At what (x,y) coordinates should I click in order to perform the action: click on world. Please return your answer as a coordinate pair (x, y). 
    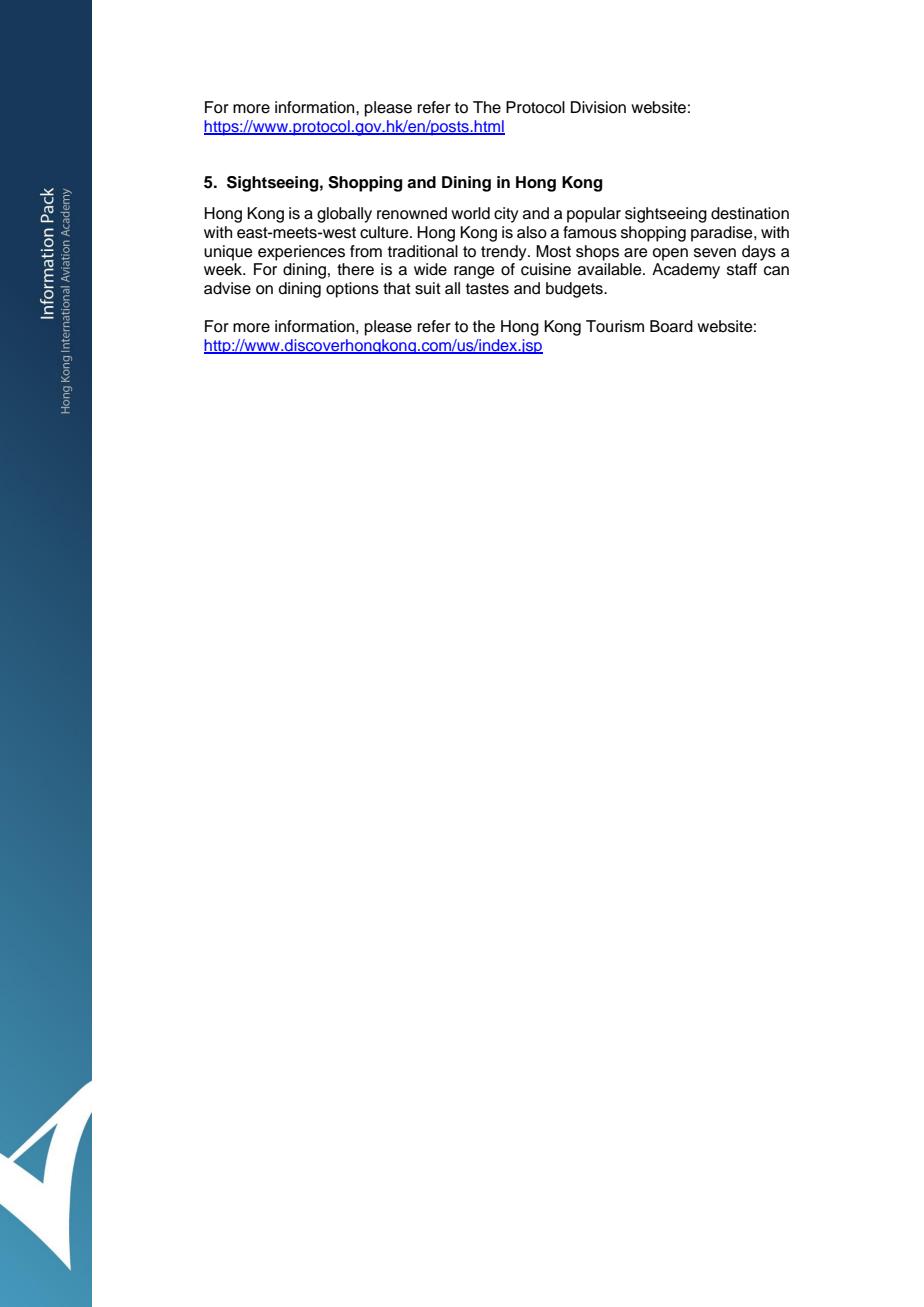
    Looking at the image, I should click on (470, 213).
